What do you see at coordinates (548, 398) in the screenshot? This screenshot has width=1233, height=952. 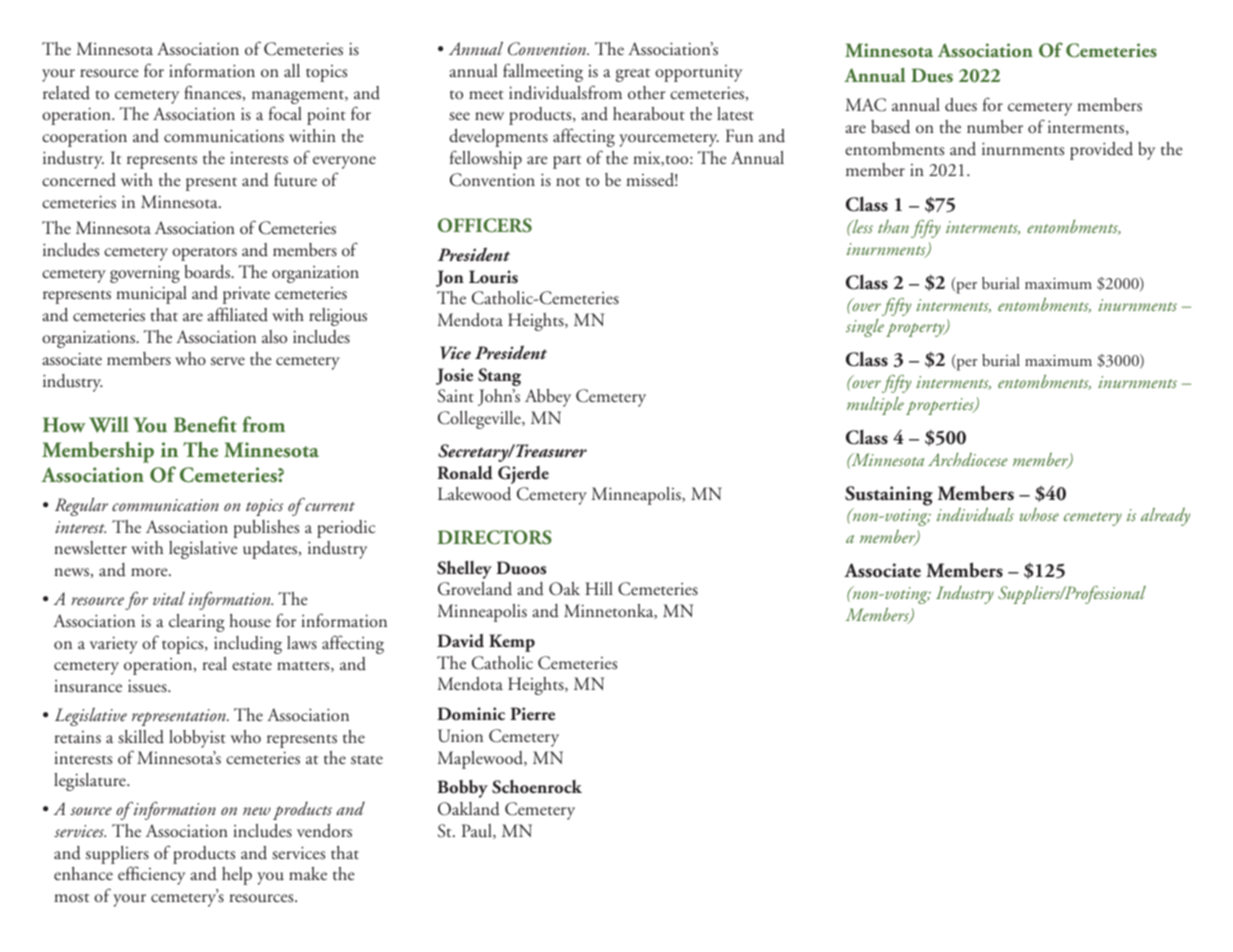 I see `Abbey` at bounding box center [548, 398].
